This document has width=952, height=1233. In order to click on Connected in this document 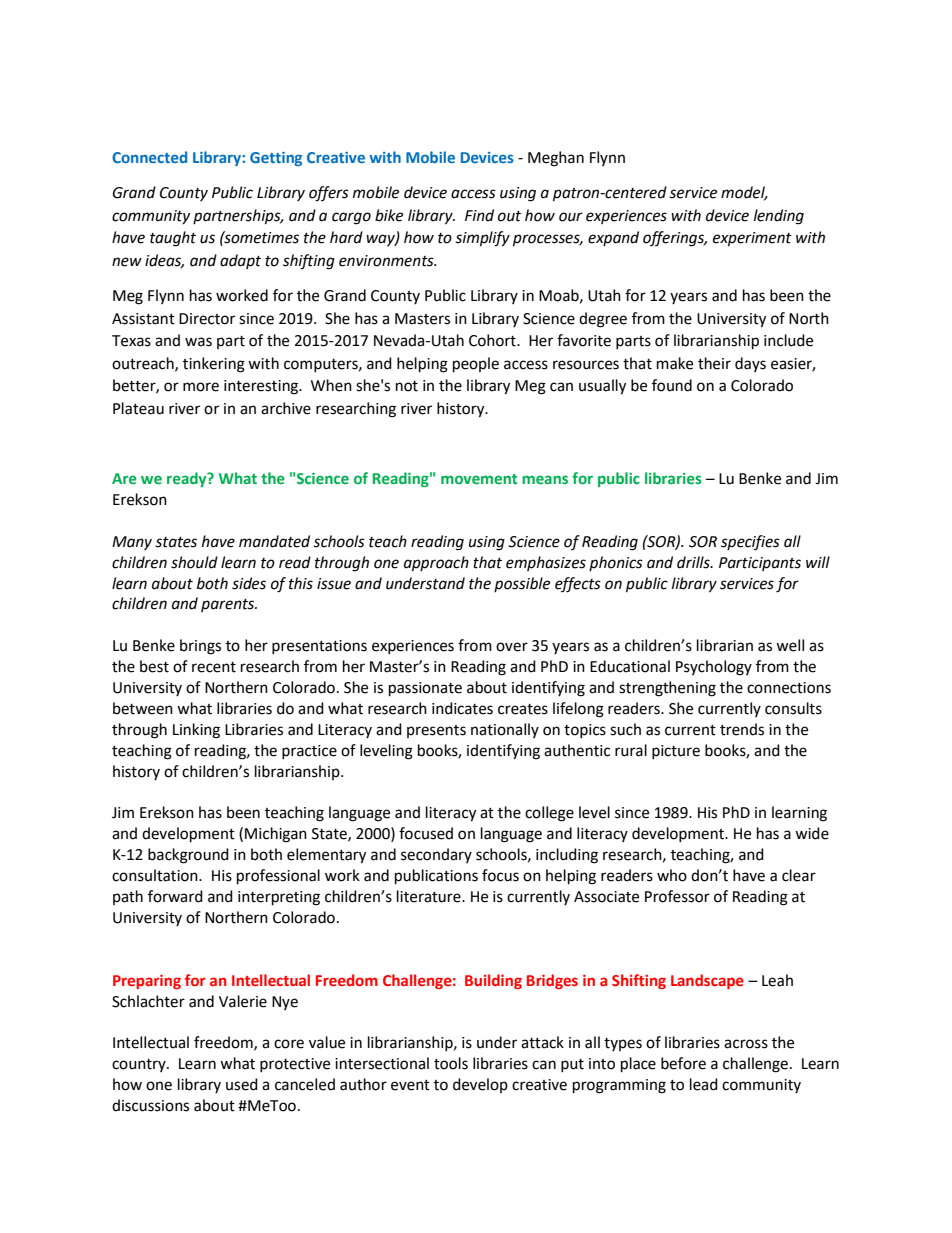, I will do `click(149, 157)`.
